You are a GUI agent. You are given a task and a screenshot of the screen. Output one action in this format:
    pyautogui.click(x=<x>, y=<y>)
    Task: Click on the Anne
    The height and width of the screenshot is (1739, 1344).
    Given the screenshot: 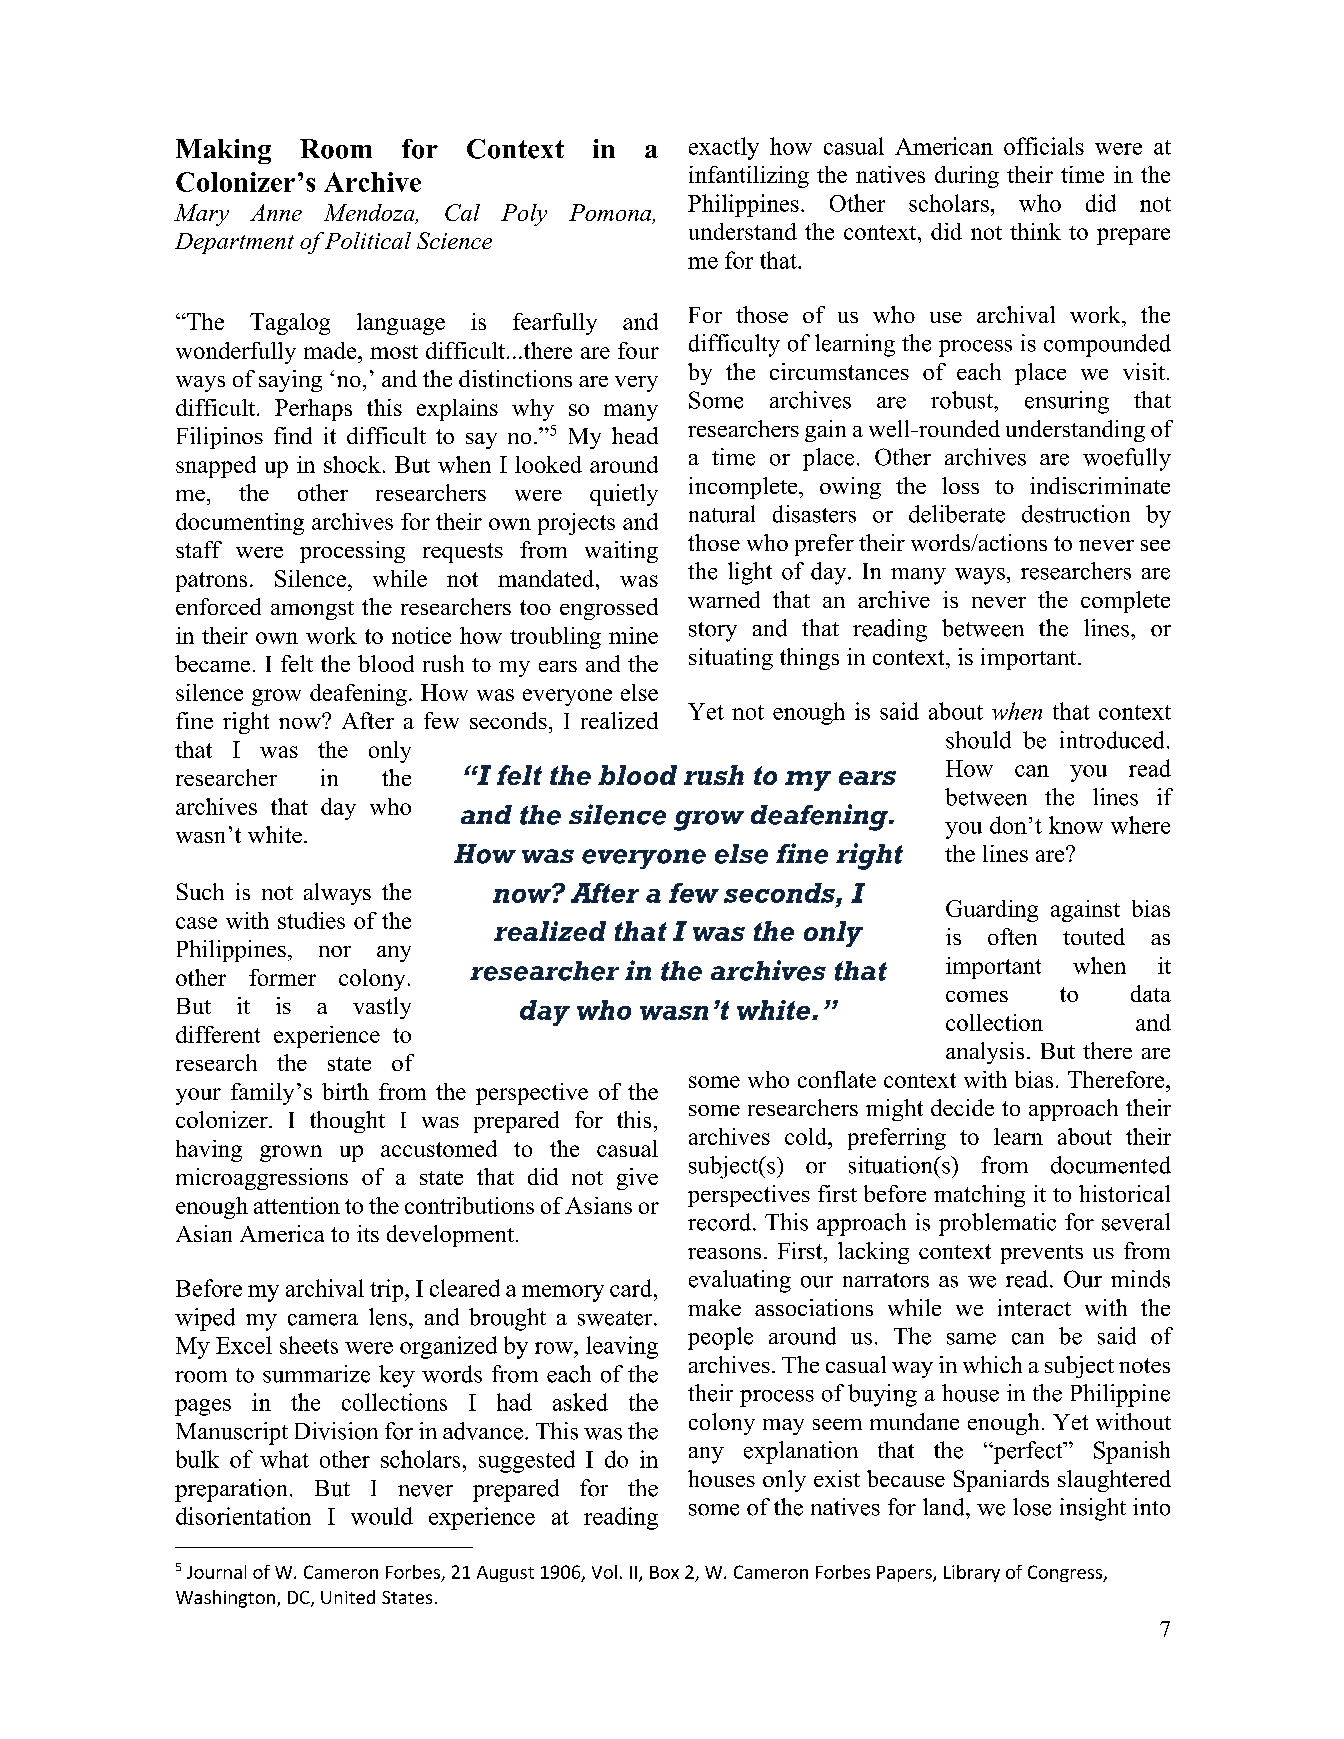 What is the action you would take?
    pyautogui.click(x=276, y=212)
